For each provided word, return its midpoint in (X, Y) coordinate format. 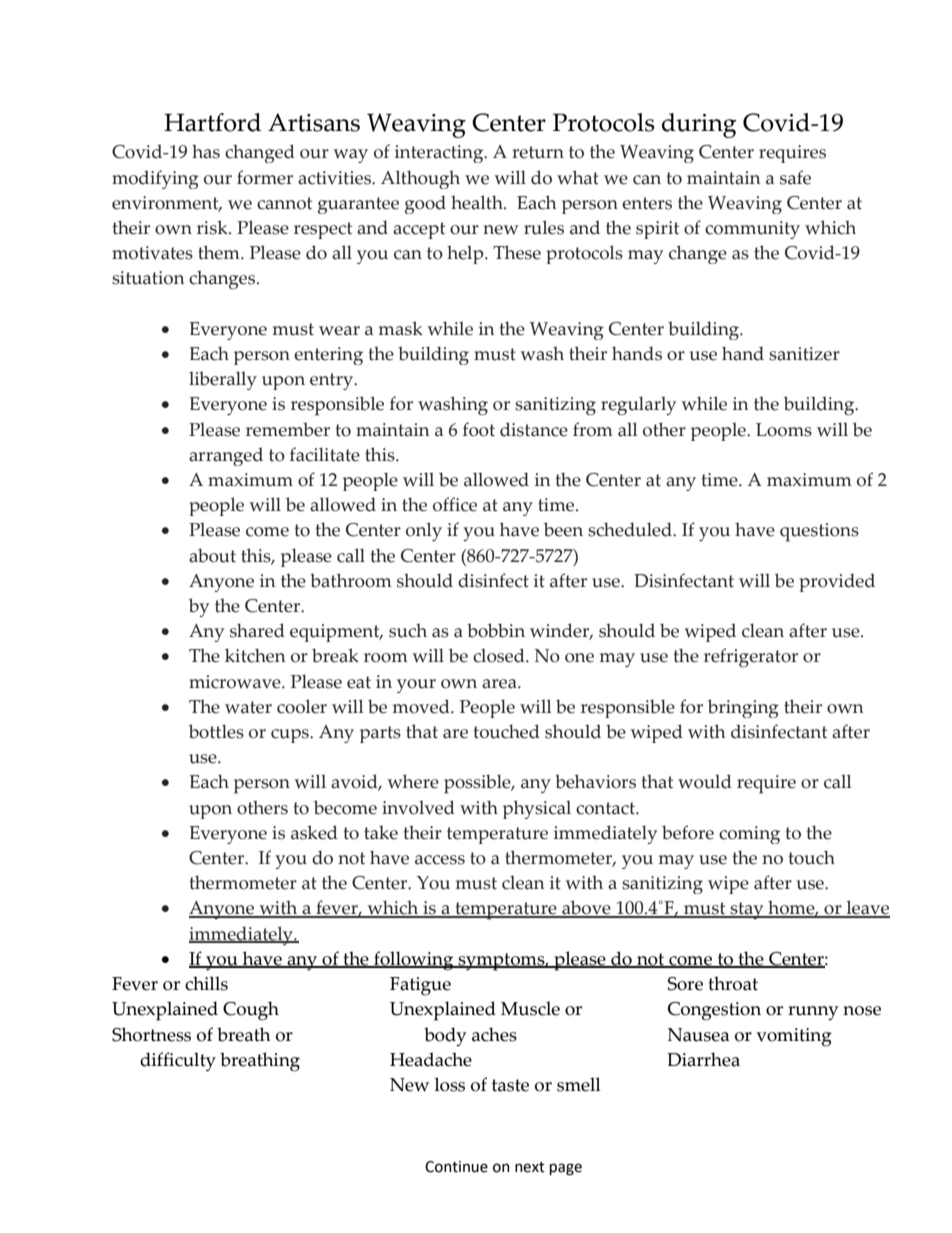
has (206, 151)
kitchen (255, 655)
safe (795, 177)
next (530, 1167)
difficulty (178, 1062)
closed (500, 655)
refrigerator (751, 658)
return (538, 152)
